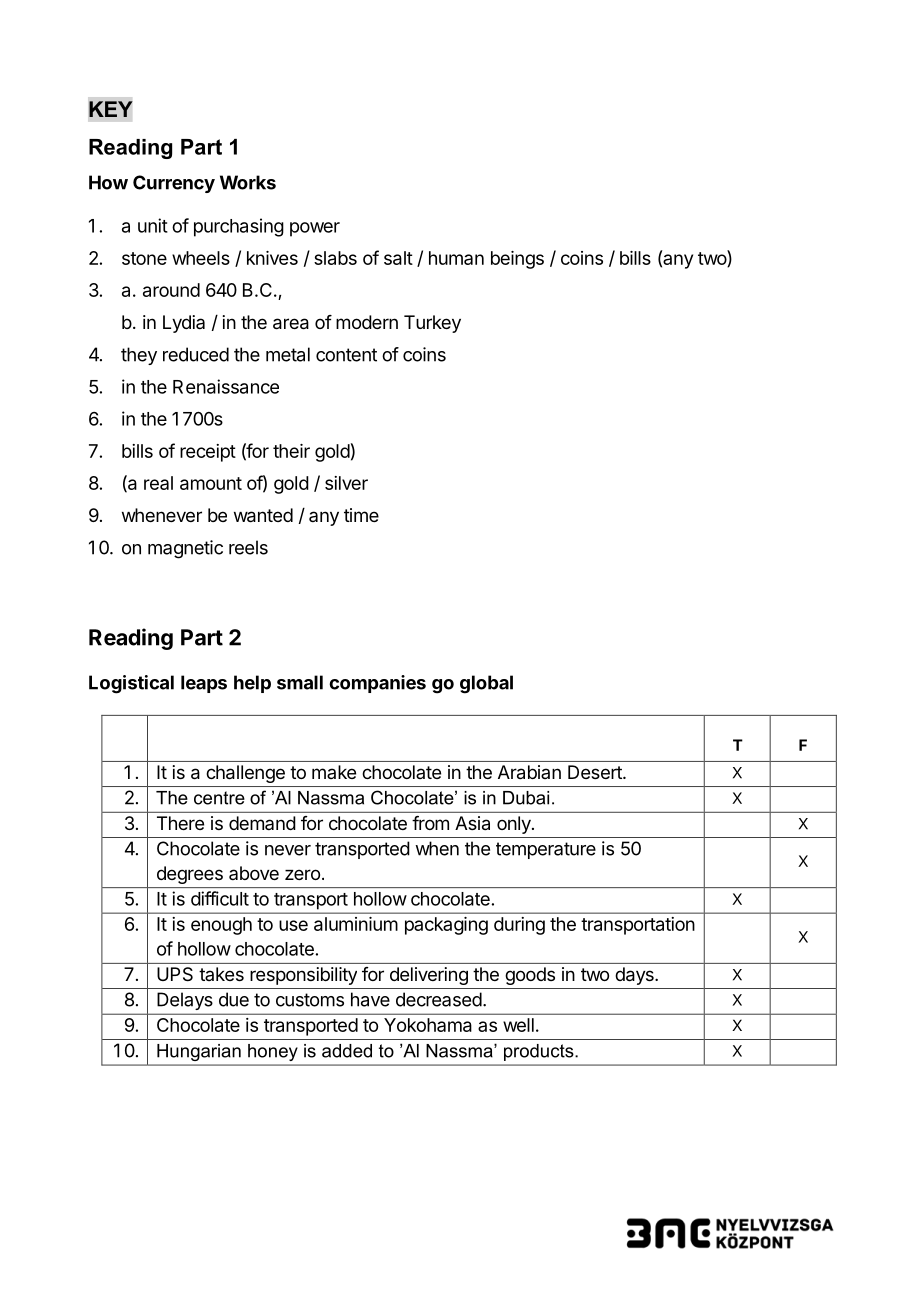 This document has width=924, height=1308. Describe the element at coordinates (517, 260) in the document. I see `beings` at that location.
